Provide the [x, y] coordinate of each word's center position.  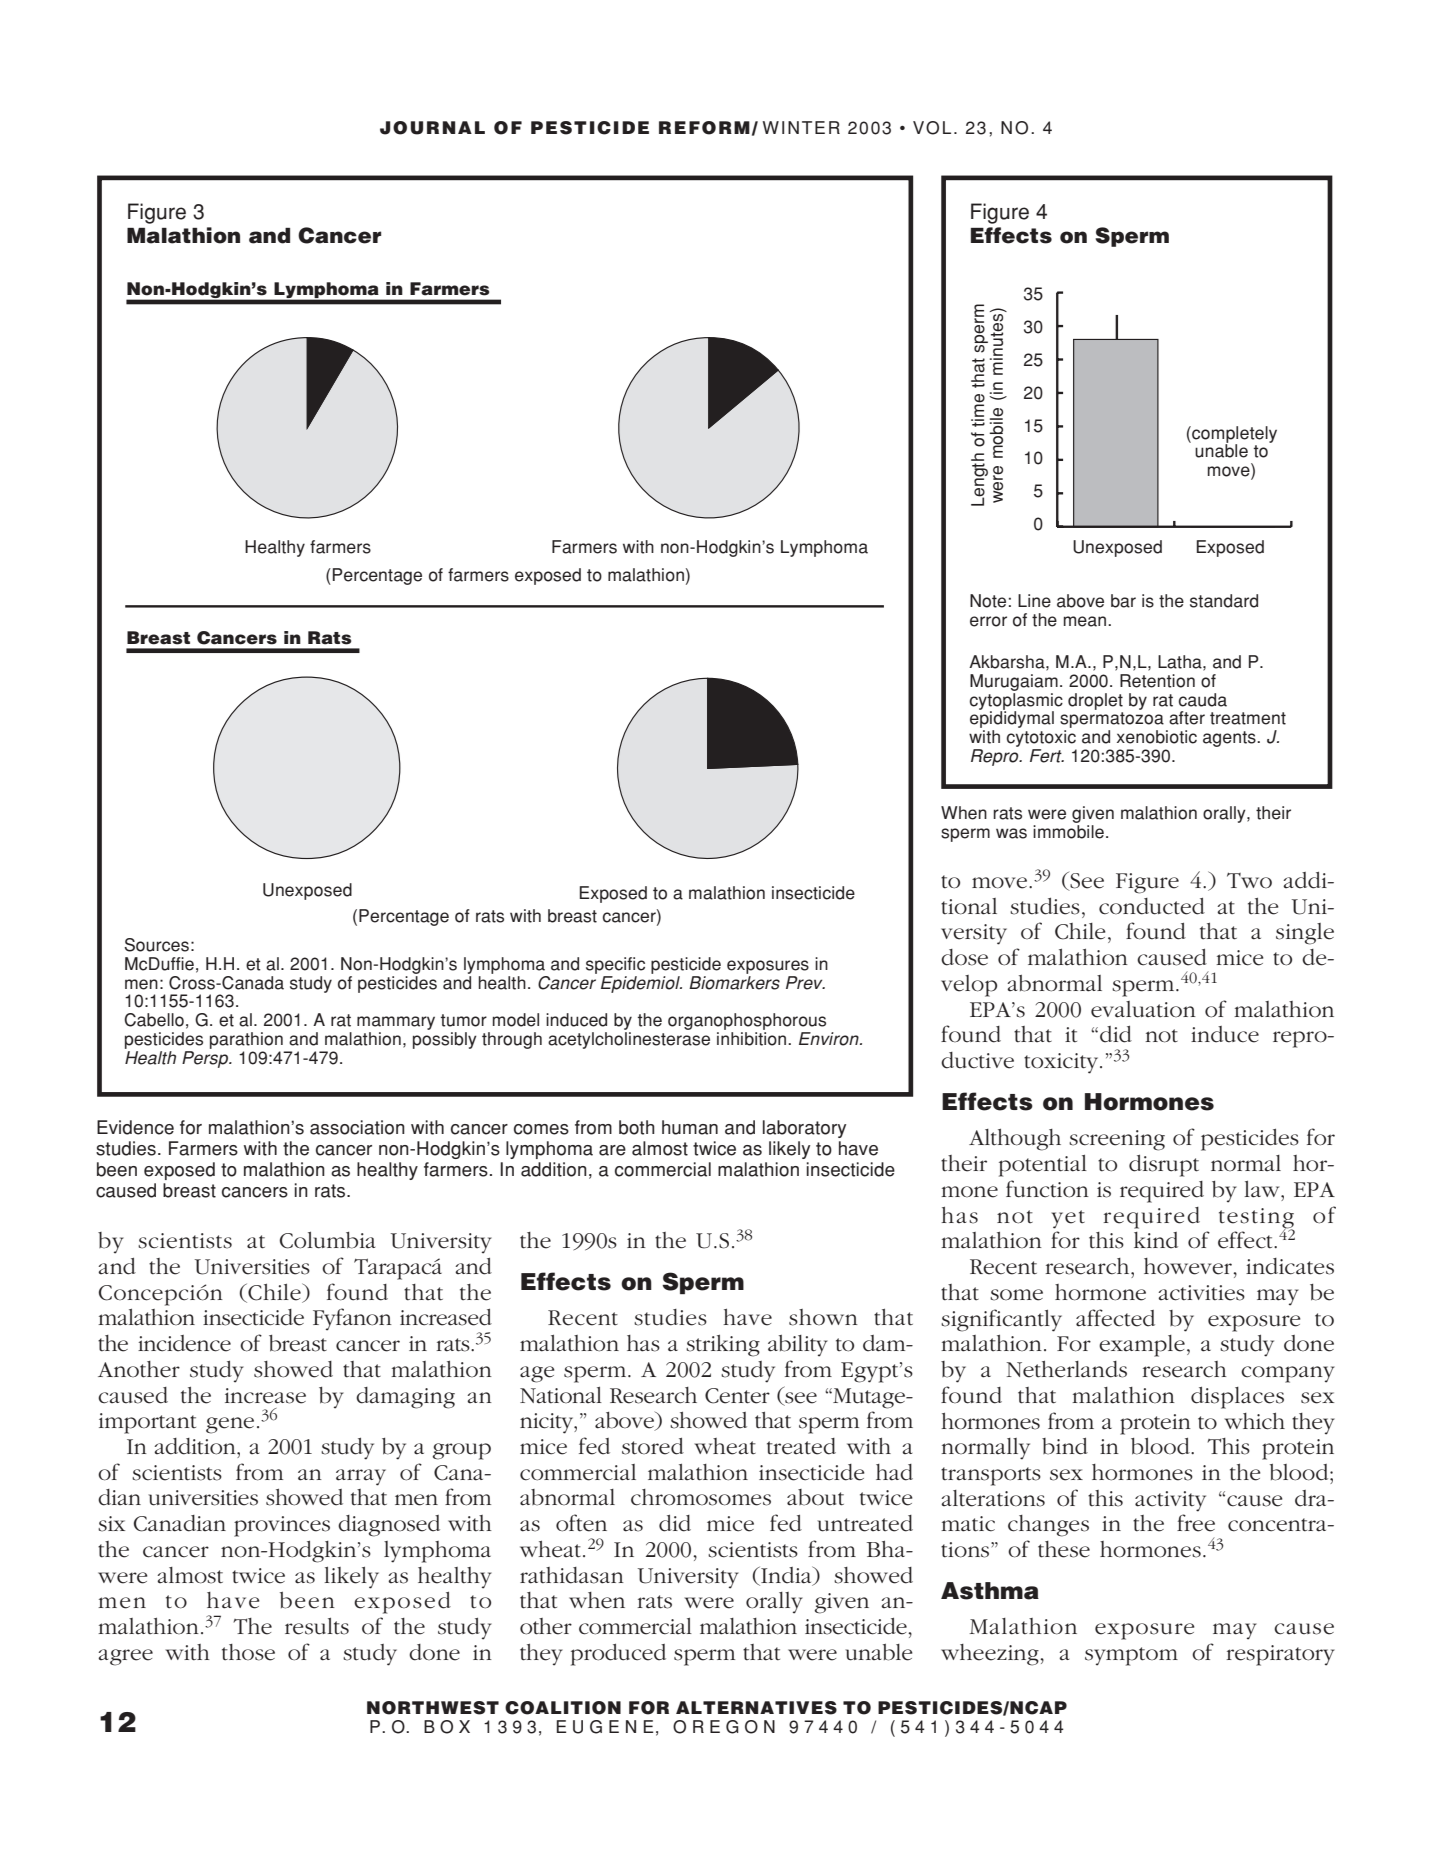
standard [1224, 601]
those [248, 1652]
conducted [1152, 906]
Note [988, 601]
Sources [156, 945]
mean [1085, 621]
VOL [932, 128]
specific [615, 965]
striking [723, 1346]
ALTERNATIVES [756, 1708]
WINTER [801, 127]
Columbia [327, 1240]
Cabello [154, 1020]
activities [1201, 1293]
